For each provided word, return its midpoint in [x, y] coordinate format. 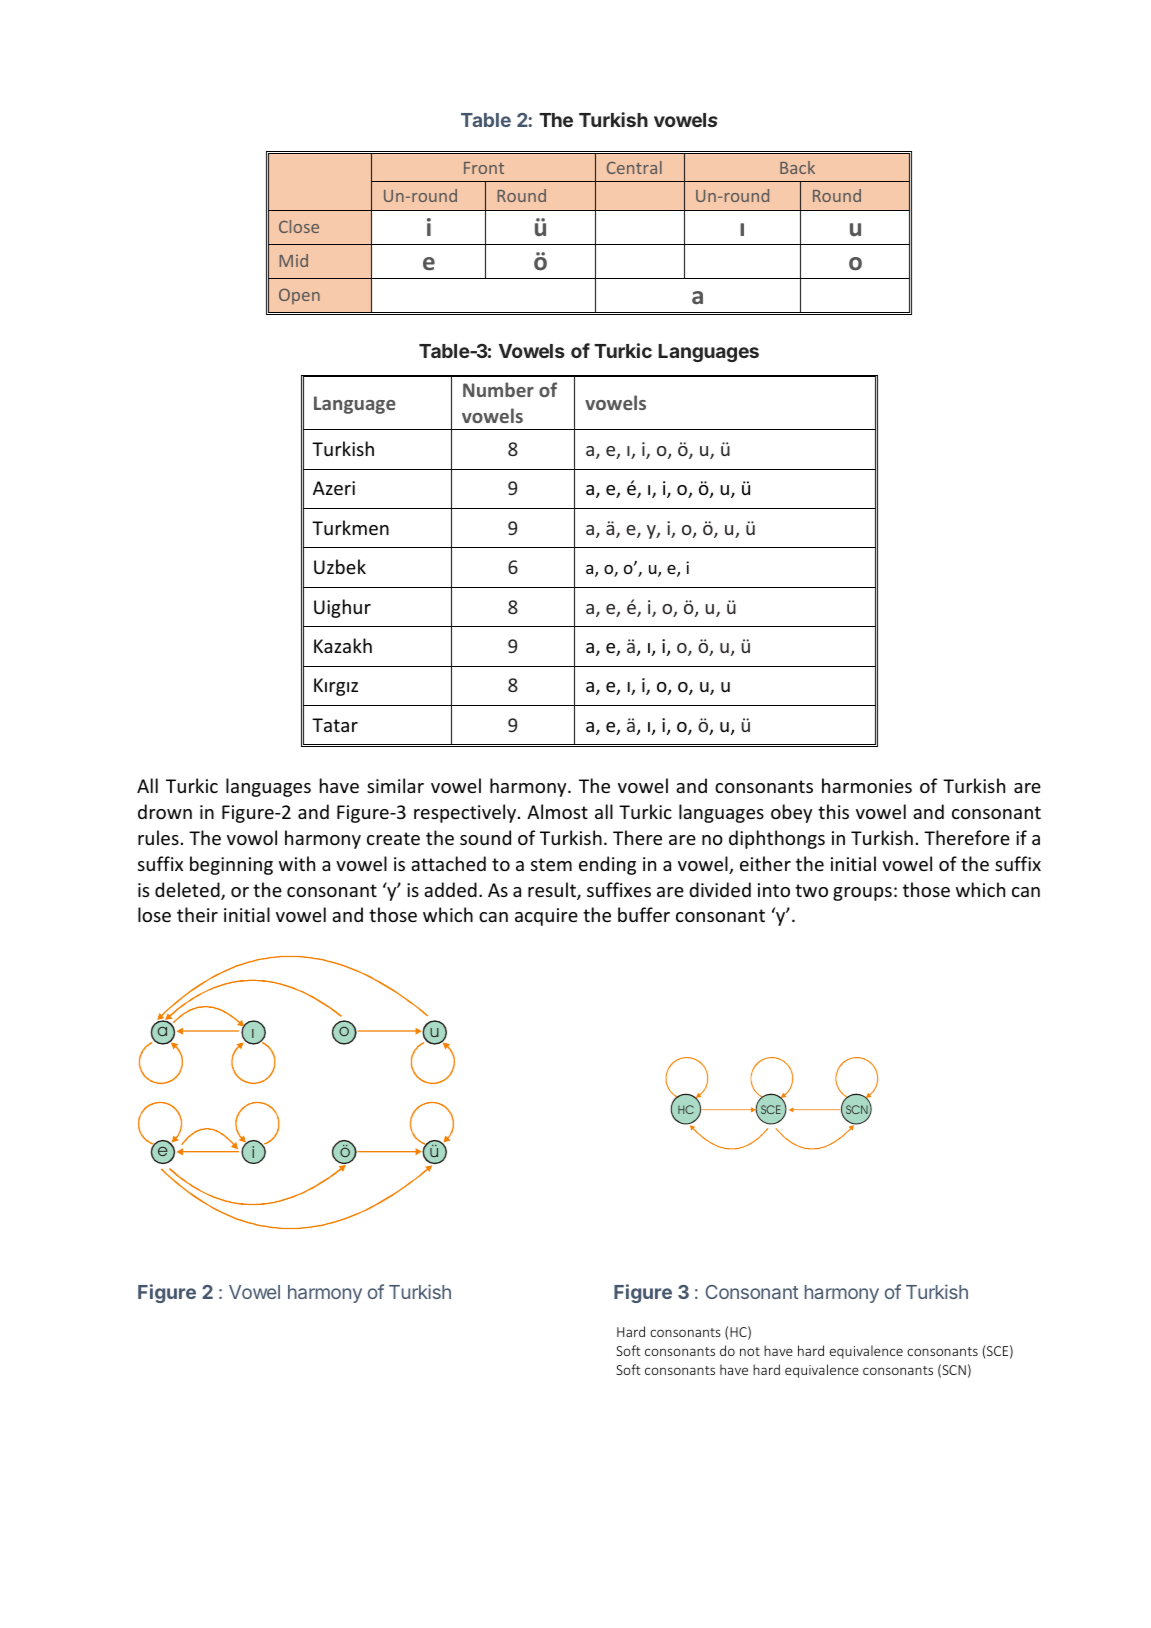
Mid [294, 260]
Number [498, 389]
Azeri [334, 488]
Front [484, 168]
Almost [557, 811]
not [750, 1351]
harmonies [867, 785]
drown [165, 811]
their [197, 914]
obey [791, 813]
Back [797, 167]
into [774, 890]
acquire [546, 917]
